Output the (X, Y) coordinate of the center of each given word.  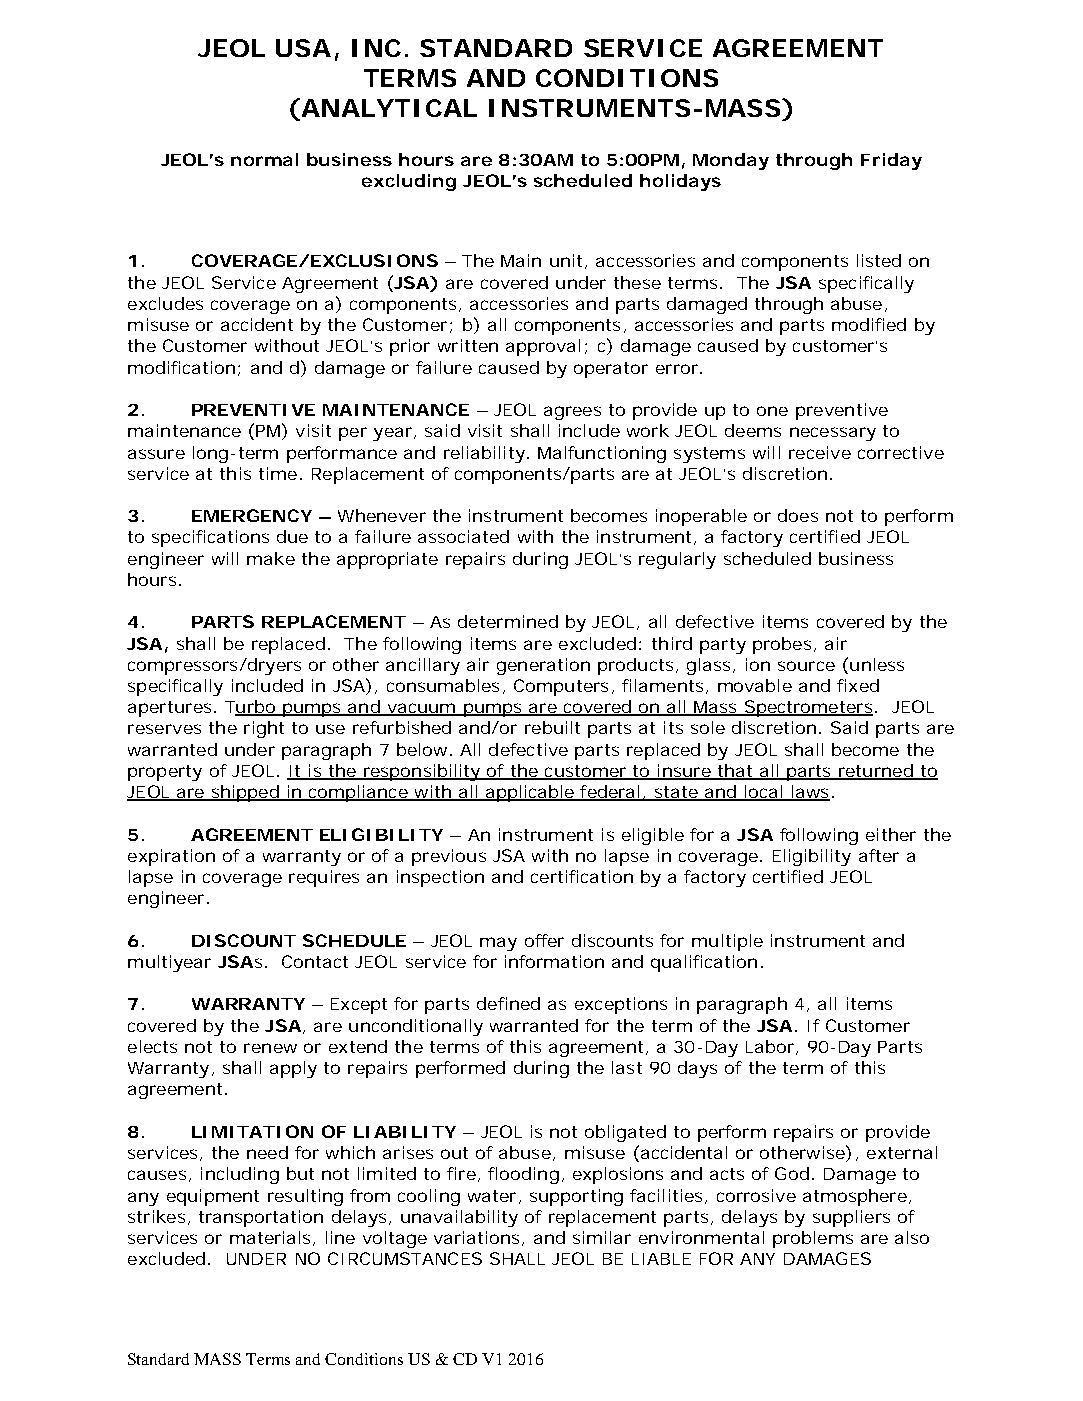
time (278, 473)
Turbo (251, 708)
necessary (833, 434)
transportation (261, 1218)
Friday (891, 161)
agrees (572, 413)
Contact (315, 961)
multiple (727, 942)
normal (264, 159)
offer (544, 940)
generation (543, 666)
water (492, 1196)
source (806, 666)
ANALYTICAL (388, 109)
